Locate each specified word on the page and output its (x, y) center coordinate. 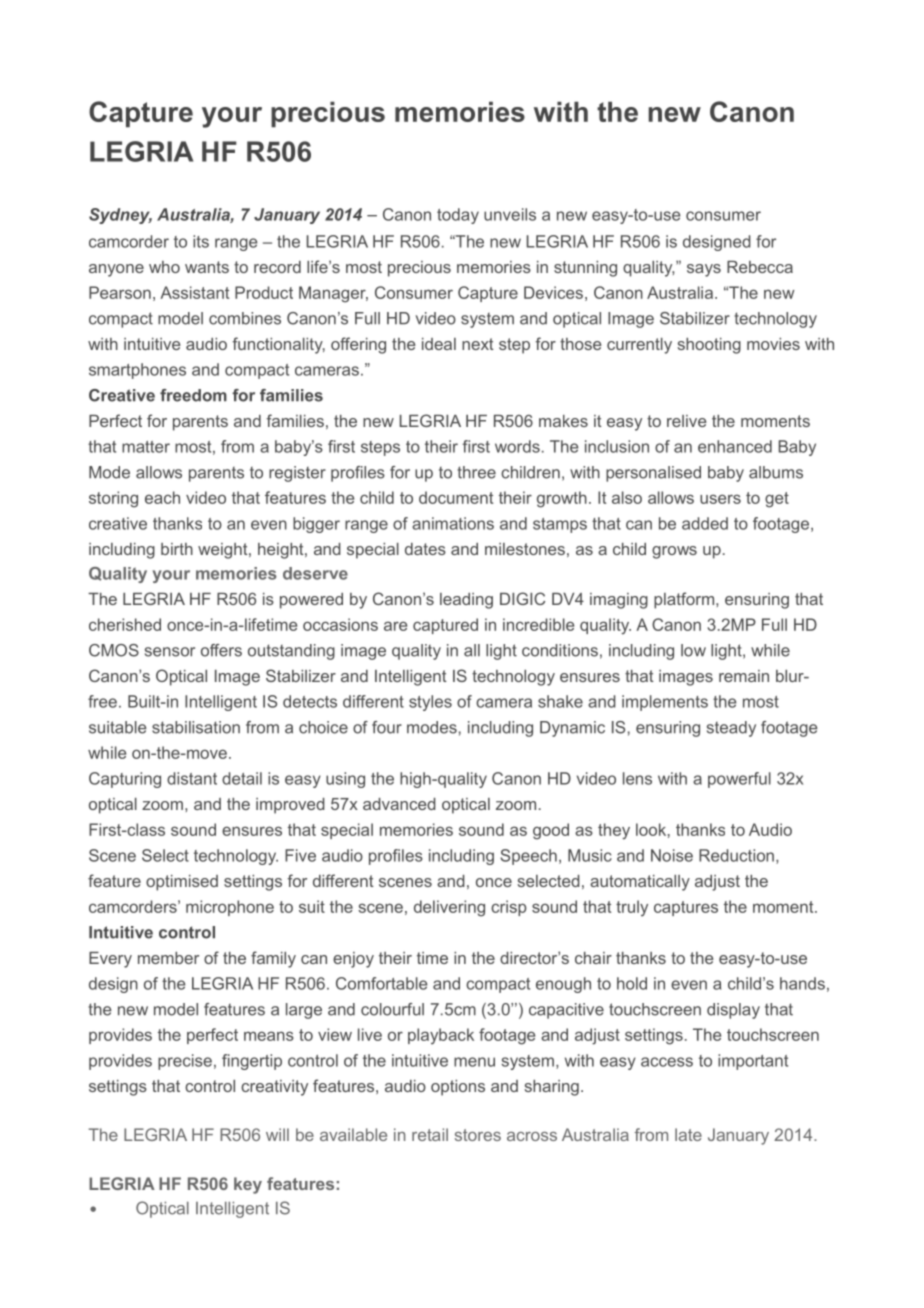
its (201, 241)
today (458, 216)
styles (430, 703)
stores (478, 1135)
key (248, 1185)
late (688, 1134)
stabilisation (196, 727)
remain (744, 676)
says (704, 270)
